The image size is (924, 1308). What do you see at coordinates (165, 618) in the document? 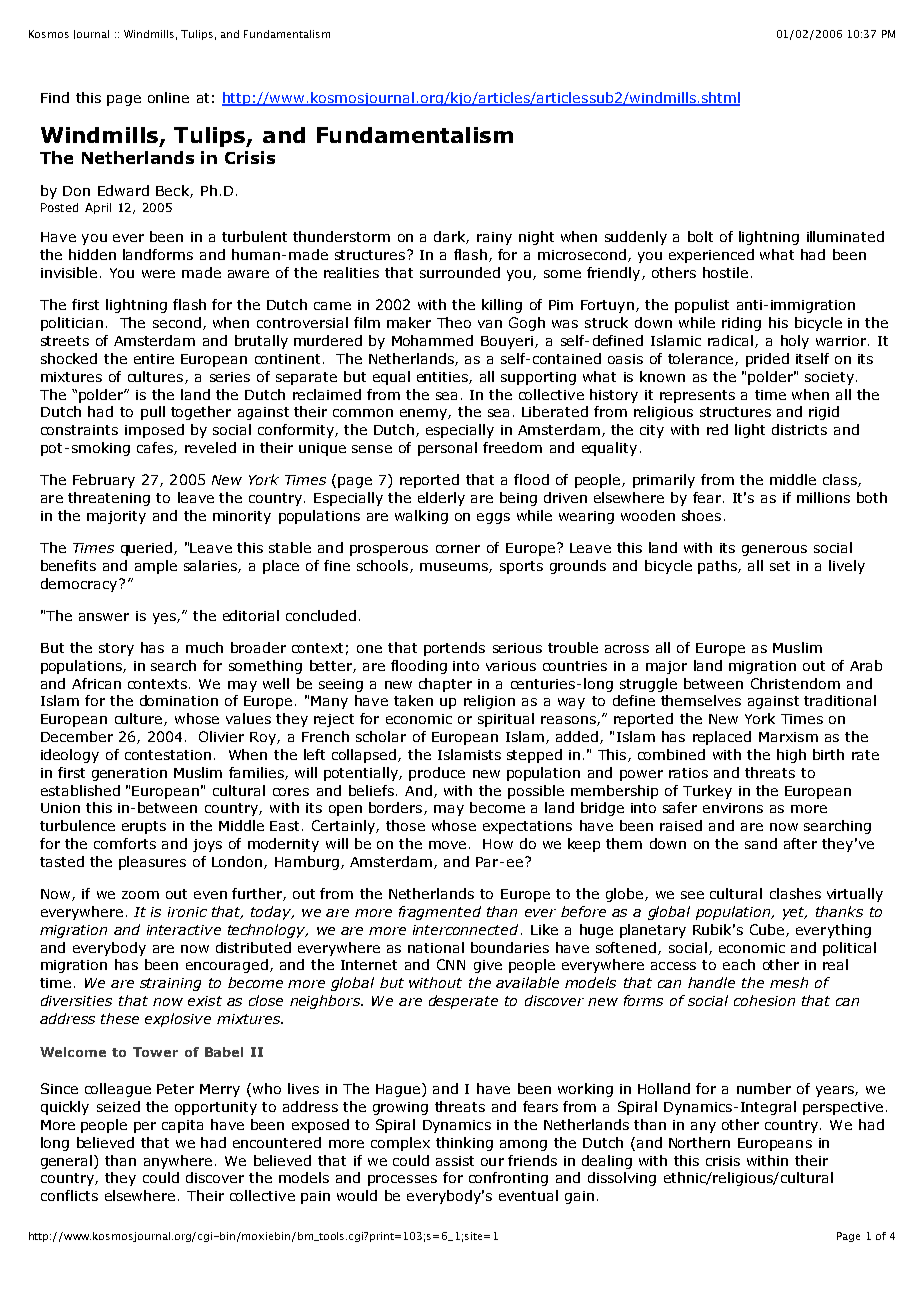
I see `yes` at bounding box center [165, 618].
